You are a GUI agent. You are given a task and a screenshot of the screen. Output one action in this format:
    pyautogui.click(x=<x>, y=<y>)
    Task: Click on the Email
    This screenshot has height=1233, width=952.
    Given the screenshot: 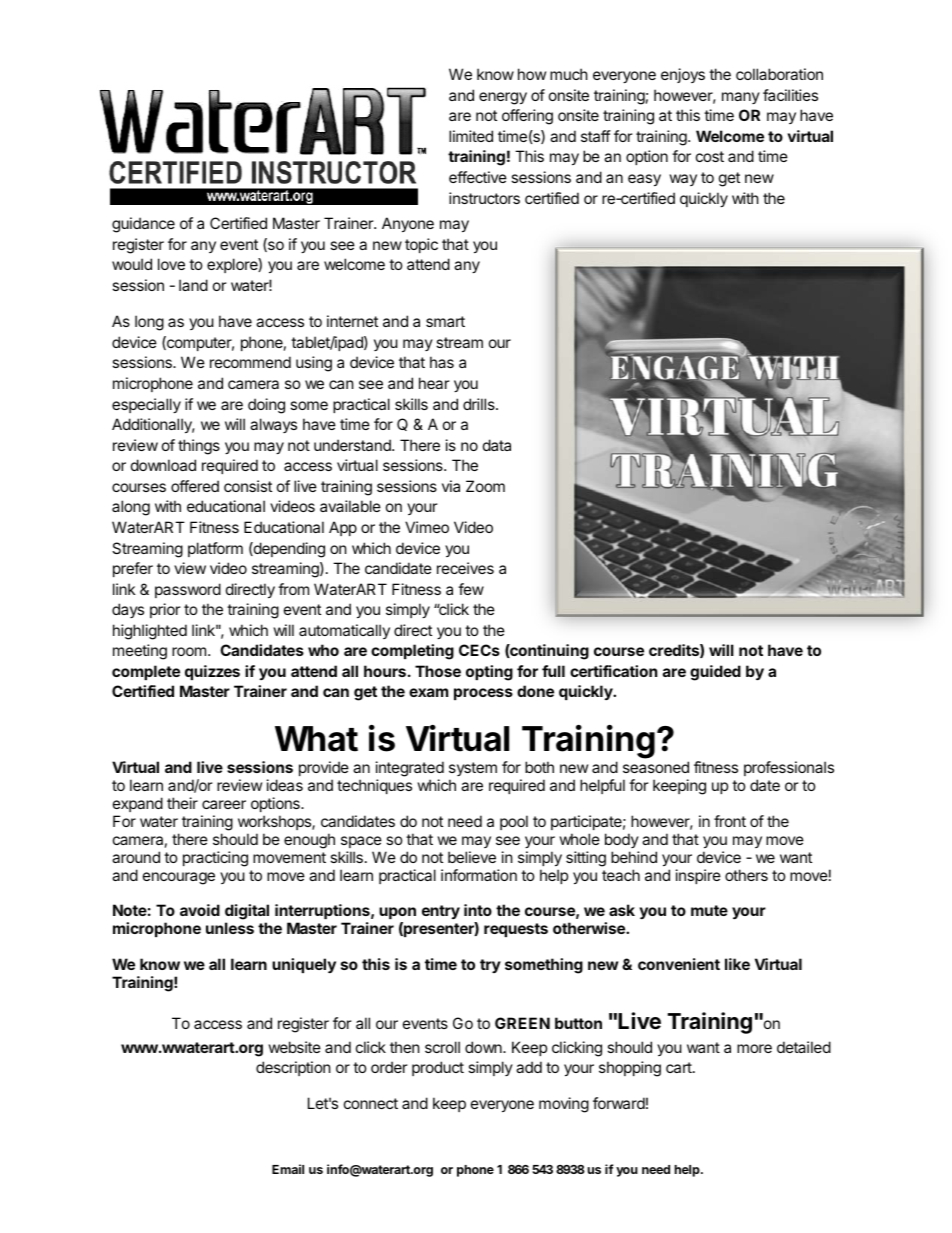 What is the action you would take?
    pyautogui.click(x=288, y=1169)
